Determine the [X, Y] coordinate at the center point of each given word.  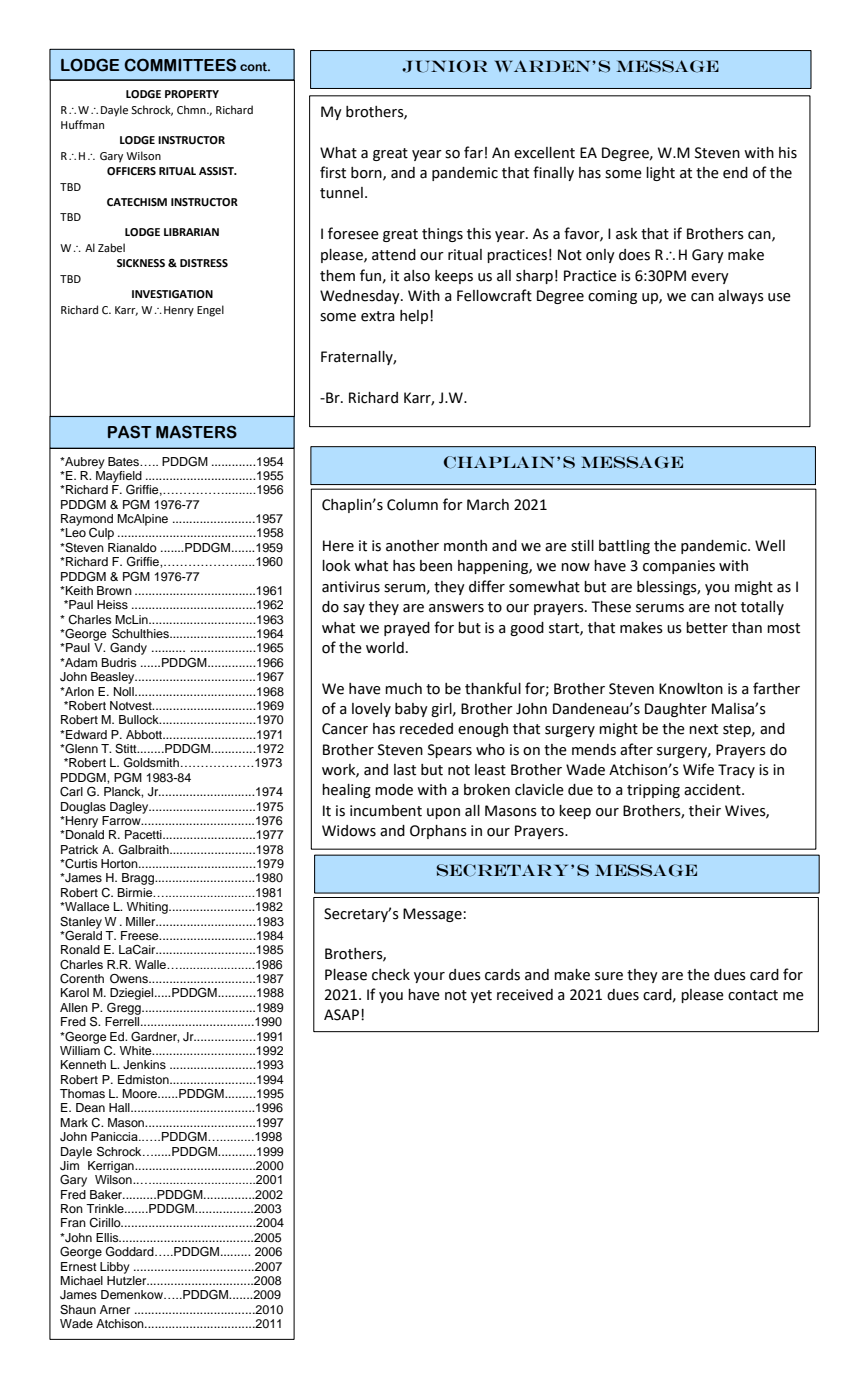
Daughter [676, 710]
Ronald [80, 949]
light [660, 174]
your [429, 977]
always [741, 297]
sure [609, 976]
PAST [129, 432]
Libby [115, 1268]
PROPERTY [192, 94]
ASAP [341, 1015]
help [415, 317]
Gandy [128, 649]
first [333, 172]
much [403, 689]
